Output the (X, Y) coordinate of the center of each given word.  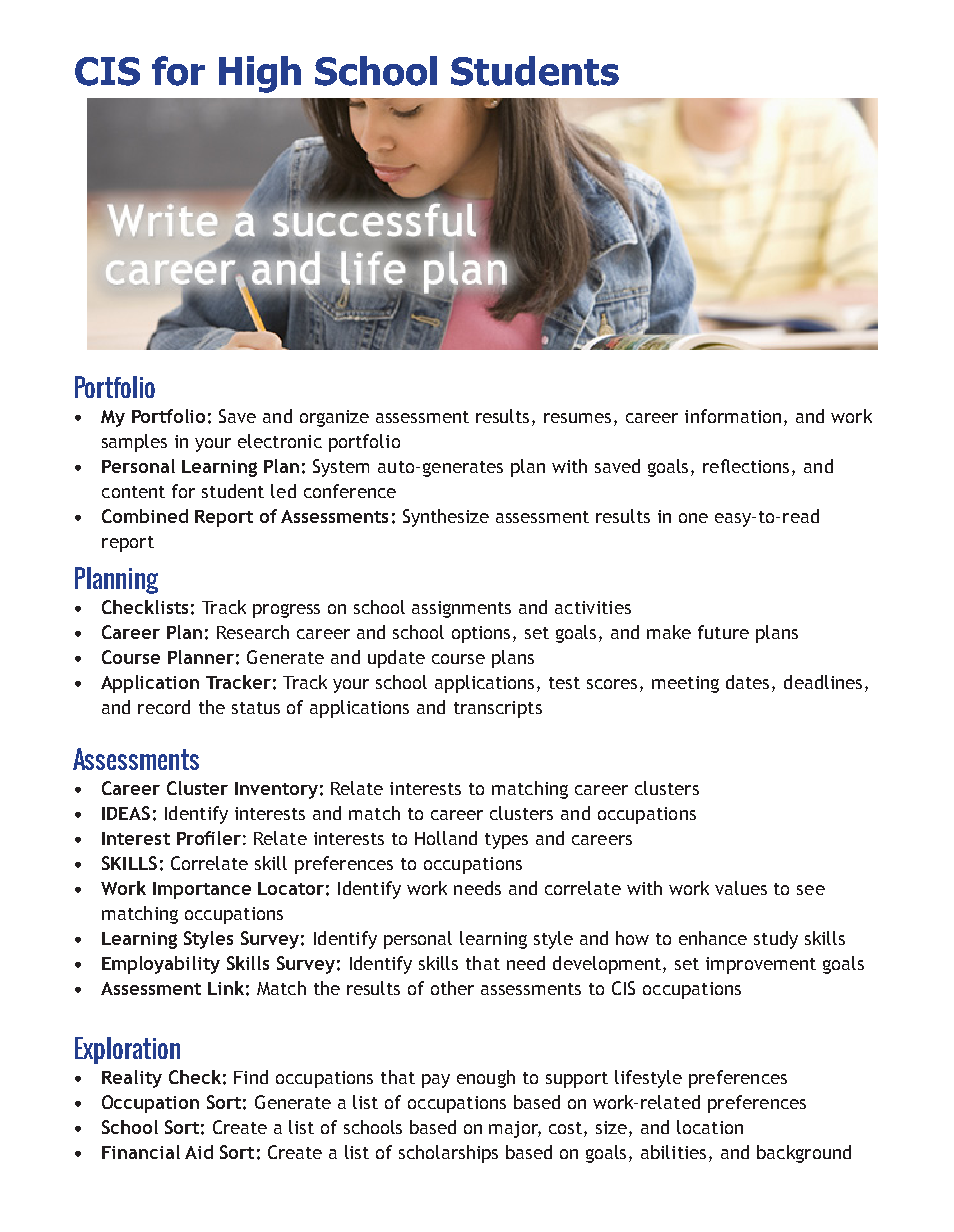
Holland (446, 838)
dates (749, 683)
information (733, 416)
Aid (199, 1152)
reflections (748, 467)
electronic (280, 441)
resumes (577, 418)
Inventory (276, 790)
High (260, 74)
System (341, 468)
